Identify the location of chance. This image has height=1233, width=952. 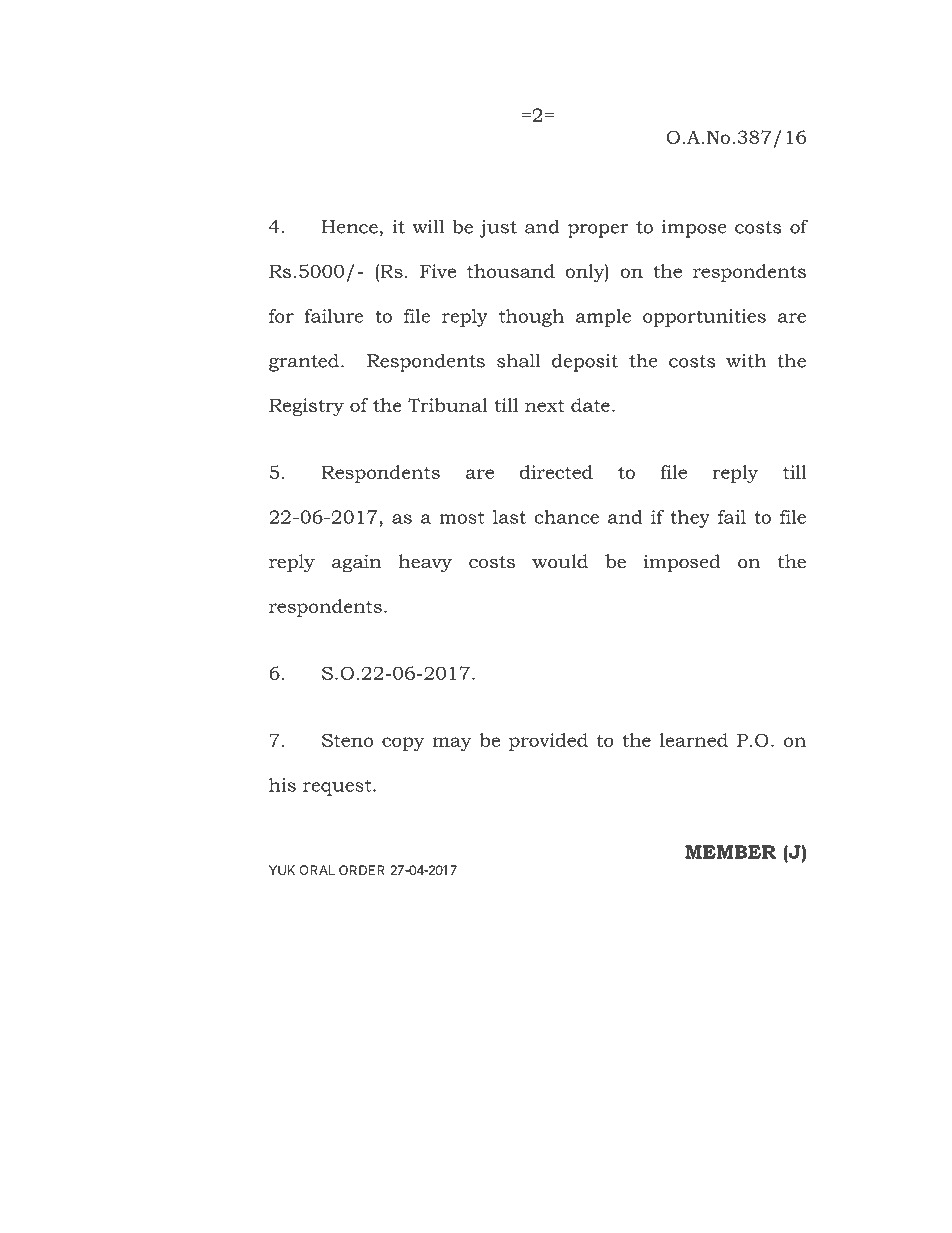
(567, 517).
